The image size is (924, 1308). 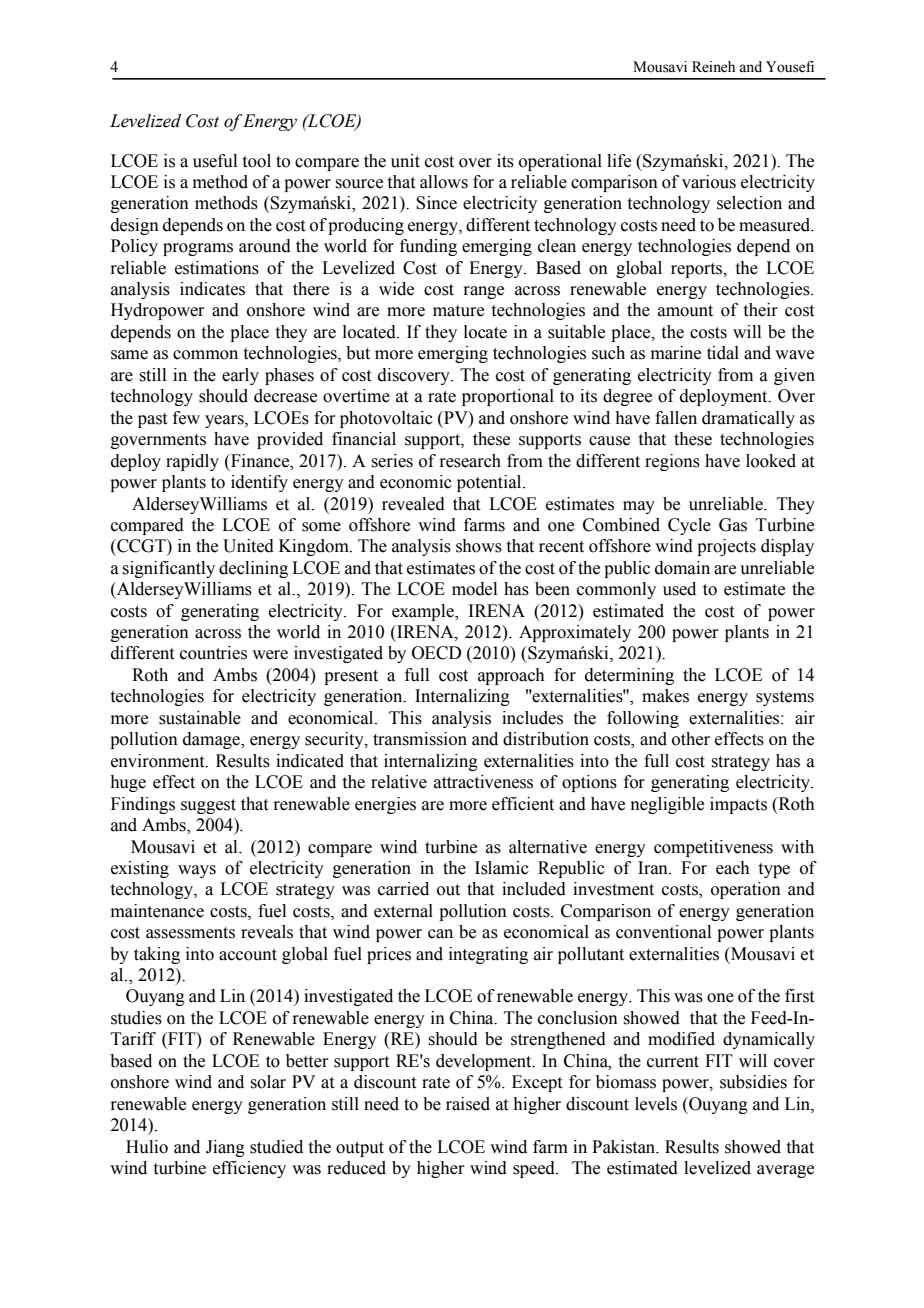 I want to click on useful, so click(x=215, y=161).
